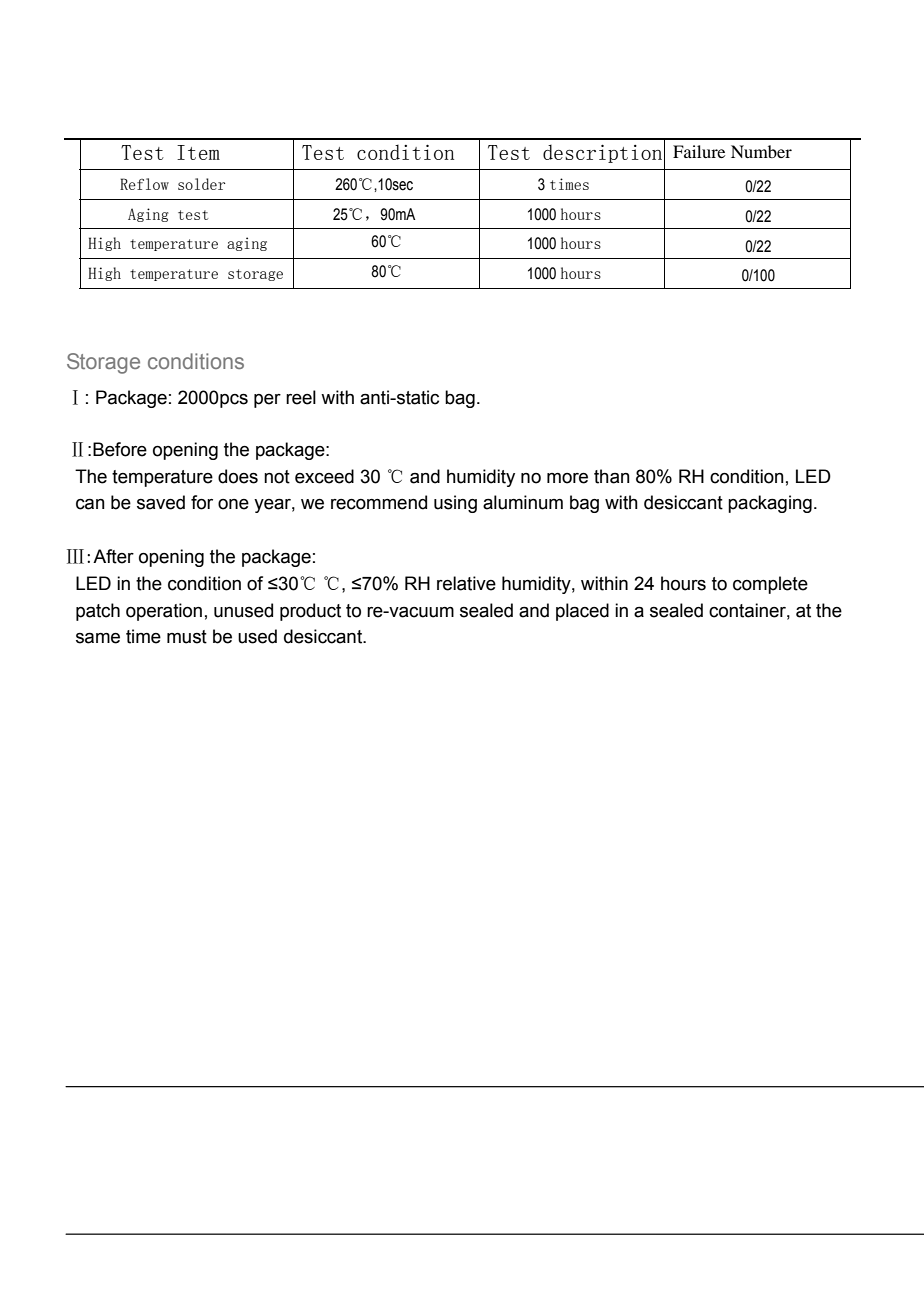 This screenshot has width=924, height=1308. I want to click on Item, so click(198, 152).
